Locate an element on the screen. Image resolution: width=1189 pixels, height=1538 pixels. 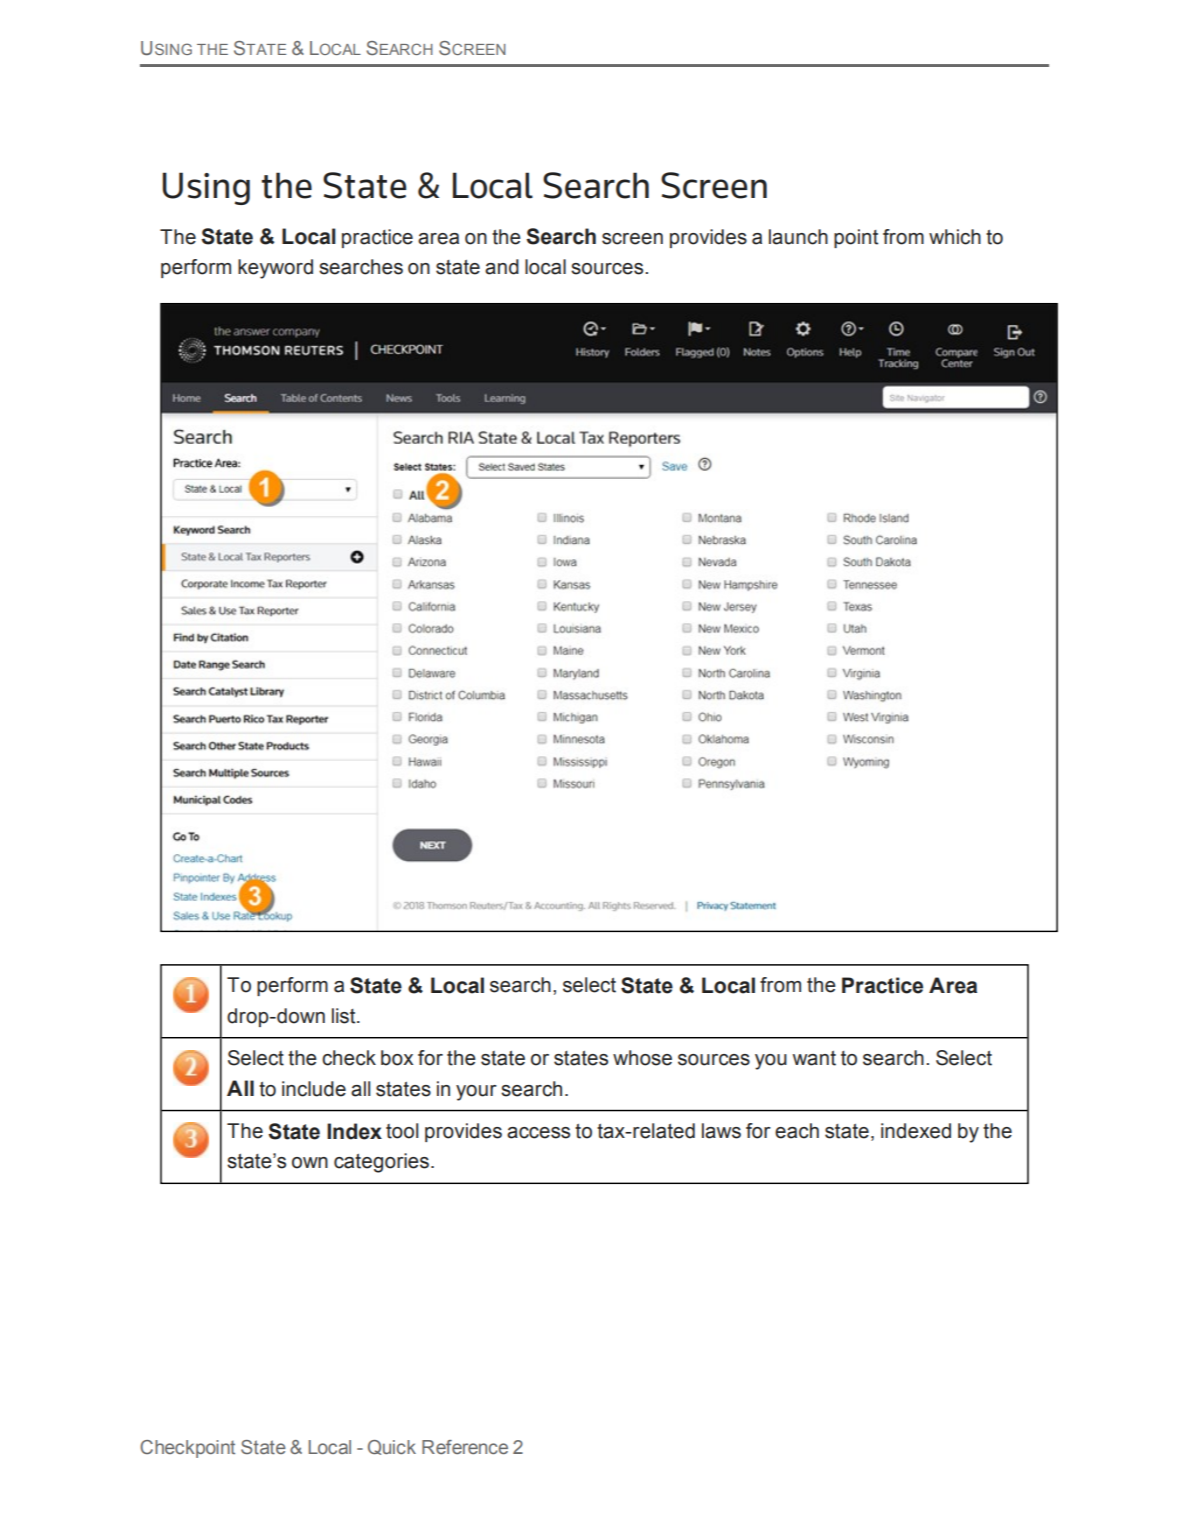
Reference is located at coordinates (465, 1447).
